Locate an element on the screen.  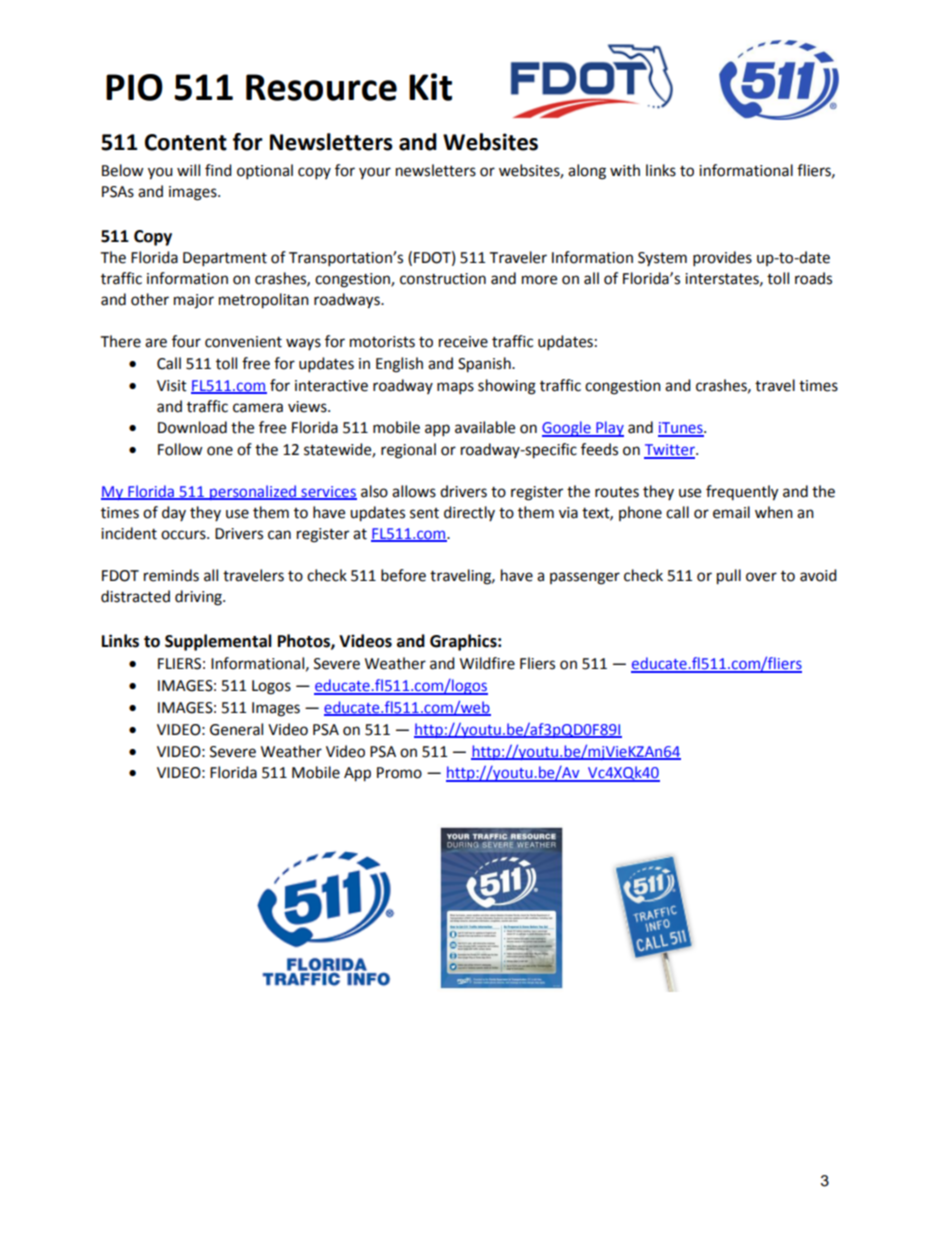
roads is located at coordinates (813, 278).
